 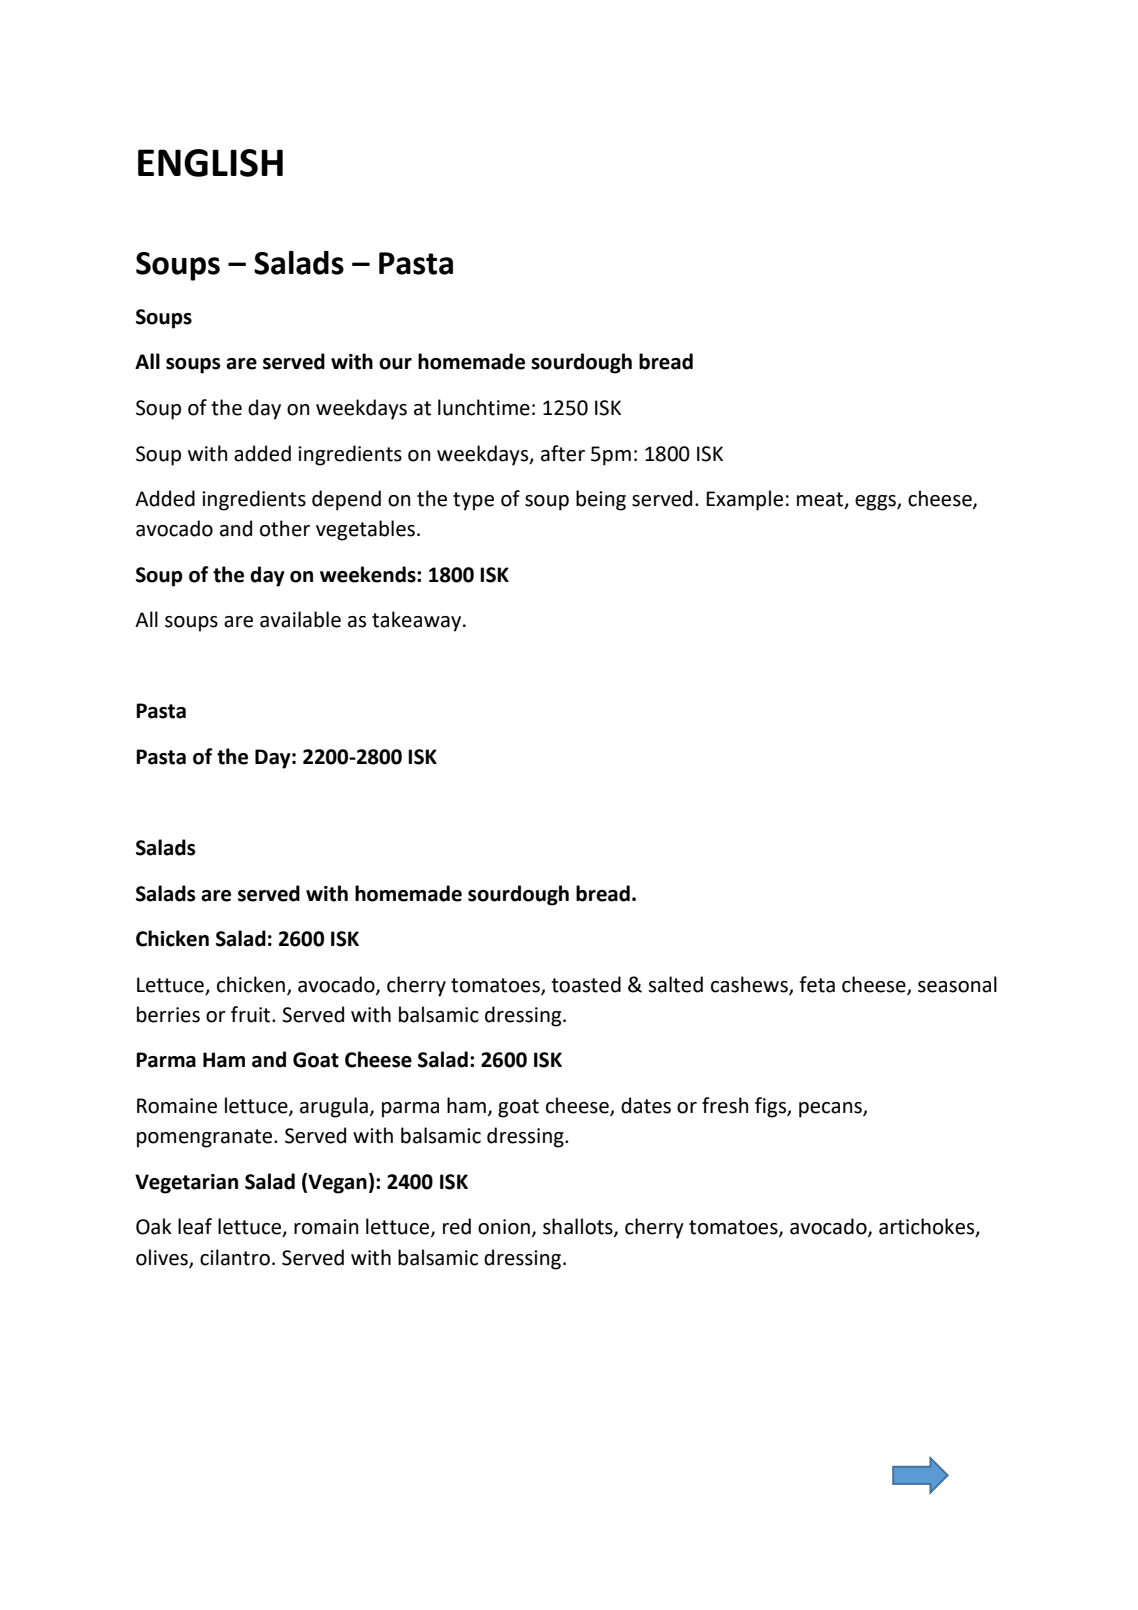 What do you see at coordinates (252, 1014) in the screenshot?
I see `fruit` at bounding box center [252, 1014].
